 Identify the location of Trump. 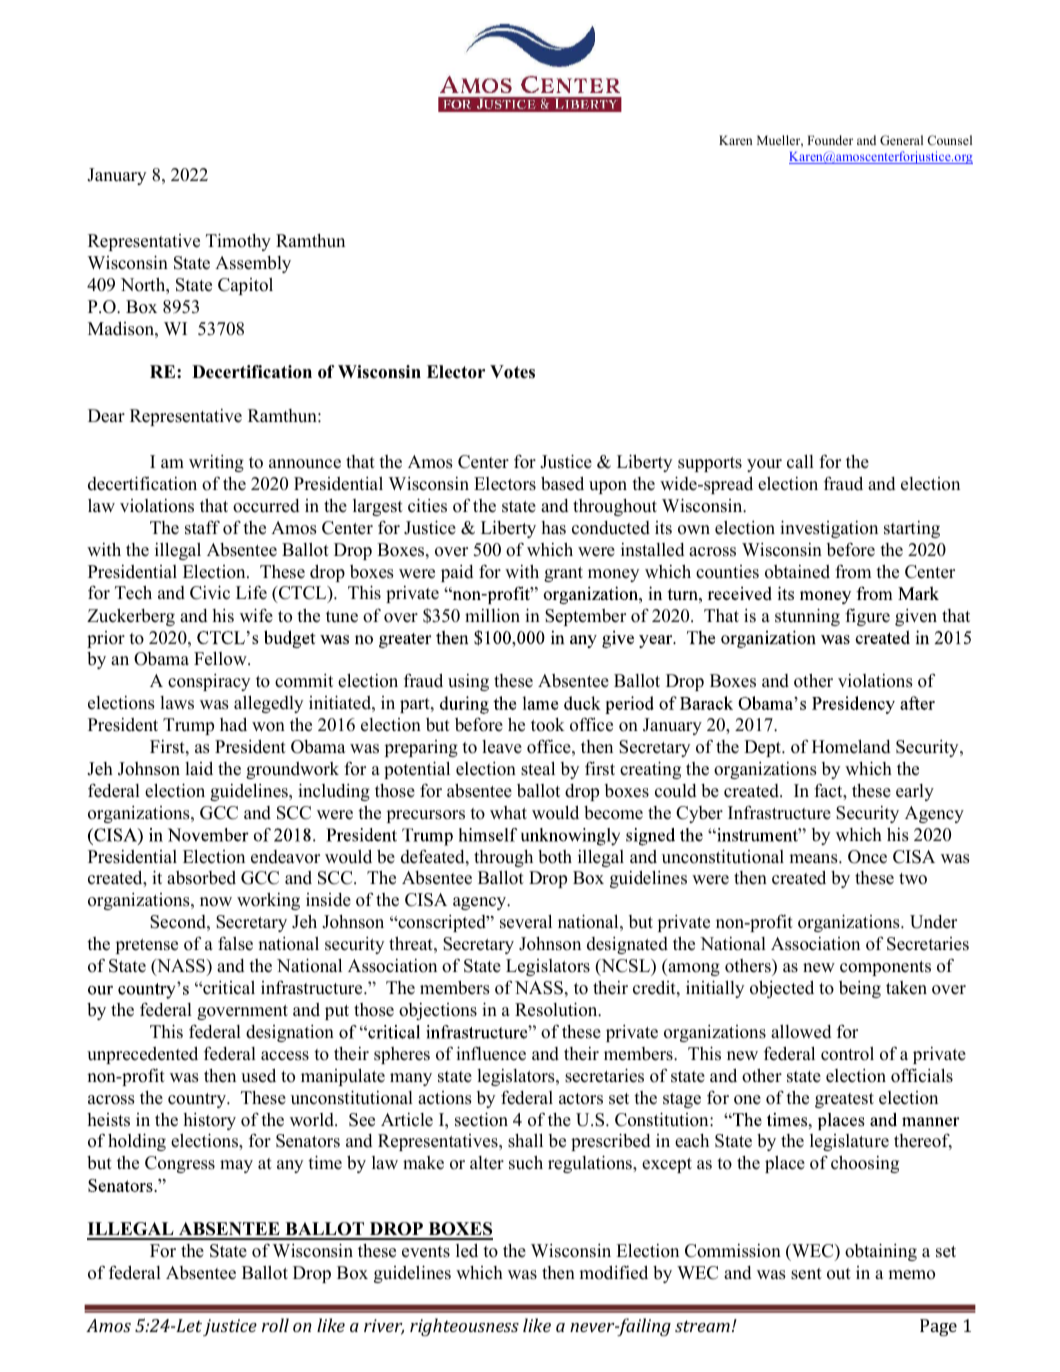
(188, 726).
